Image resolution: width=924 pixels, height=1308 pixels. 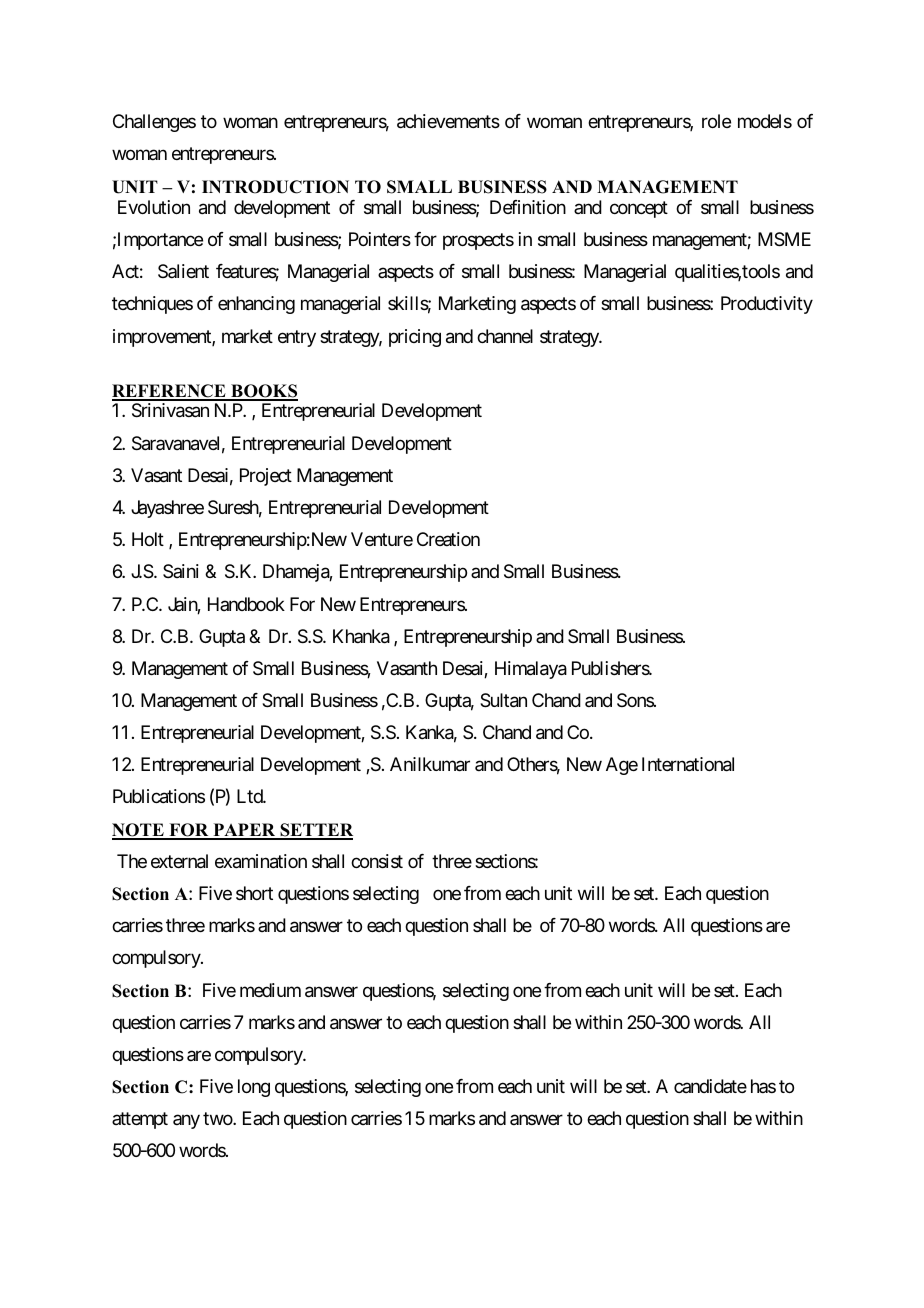 What do you see at coordinates (170, 392) in the screenshot?
I see `REFERENCE` at bounding box center [170, 392].
